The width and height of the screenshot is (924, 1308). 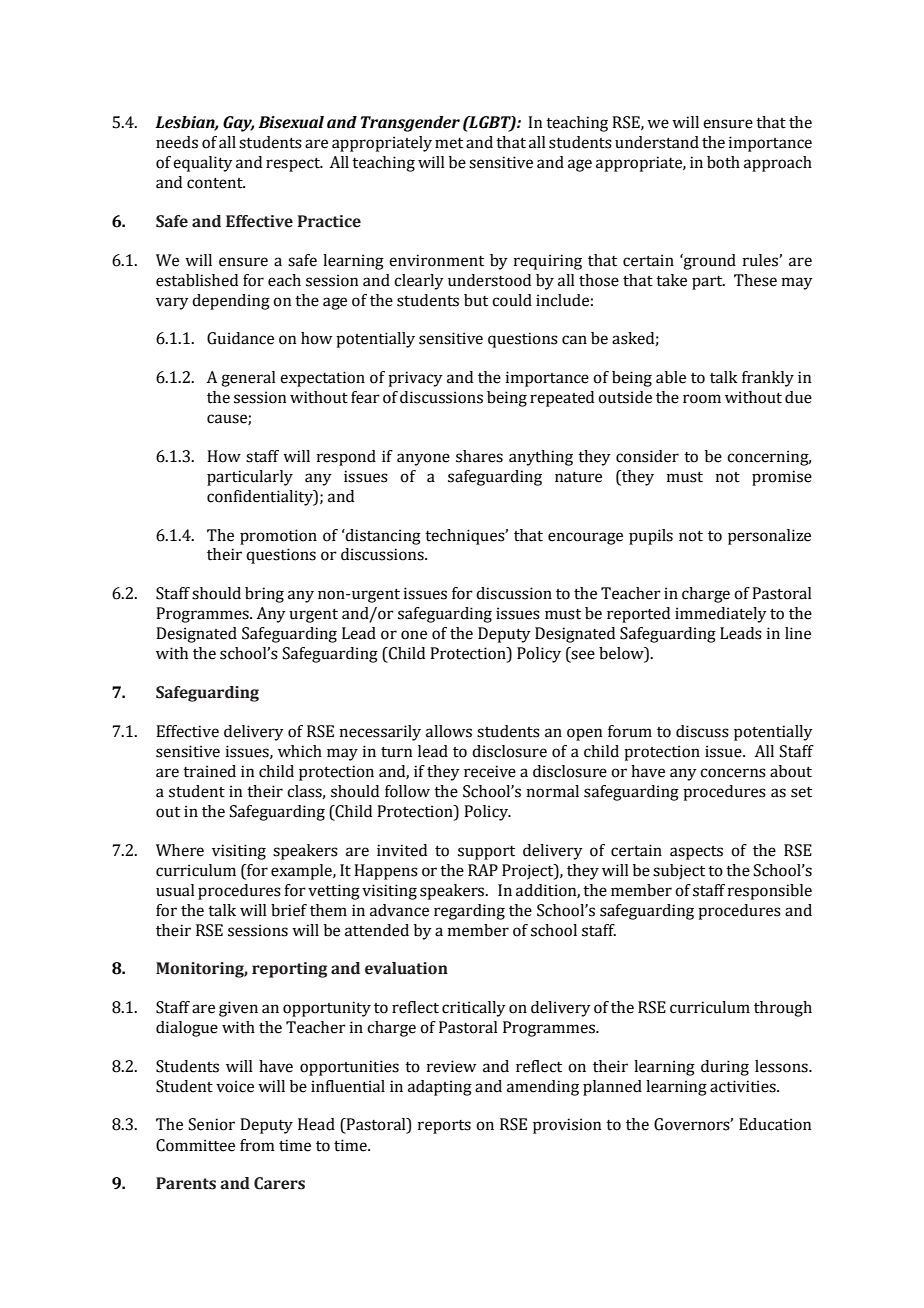 What do you see at coordinates (723, 162) in the screenshot?
I see `both` at bounding box center [723, 162].
